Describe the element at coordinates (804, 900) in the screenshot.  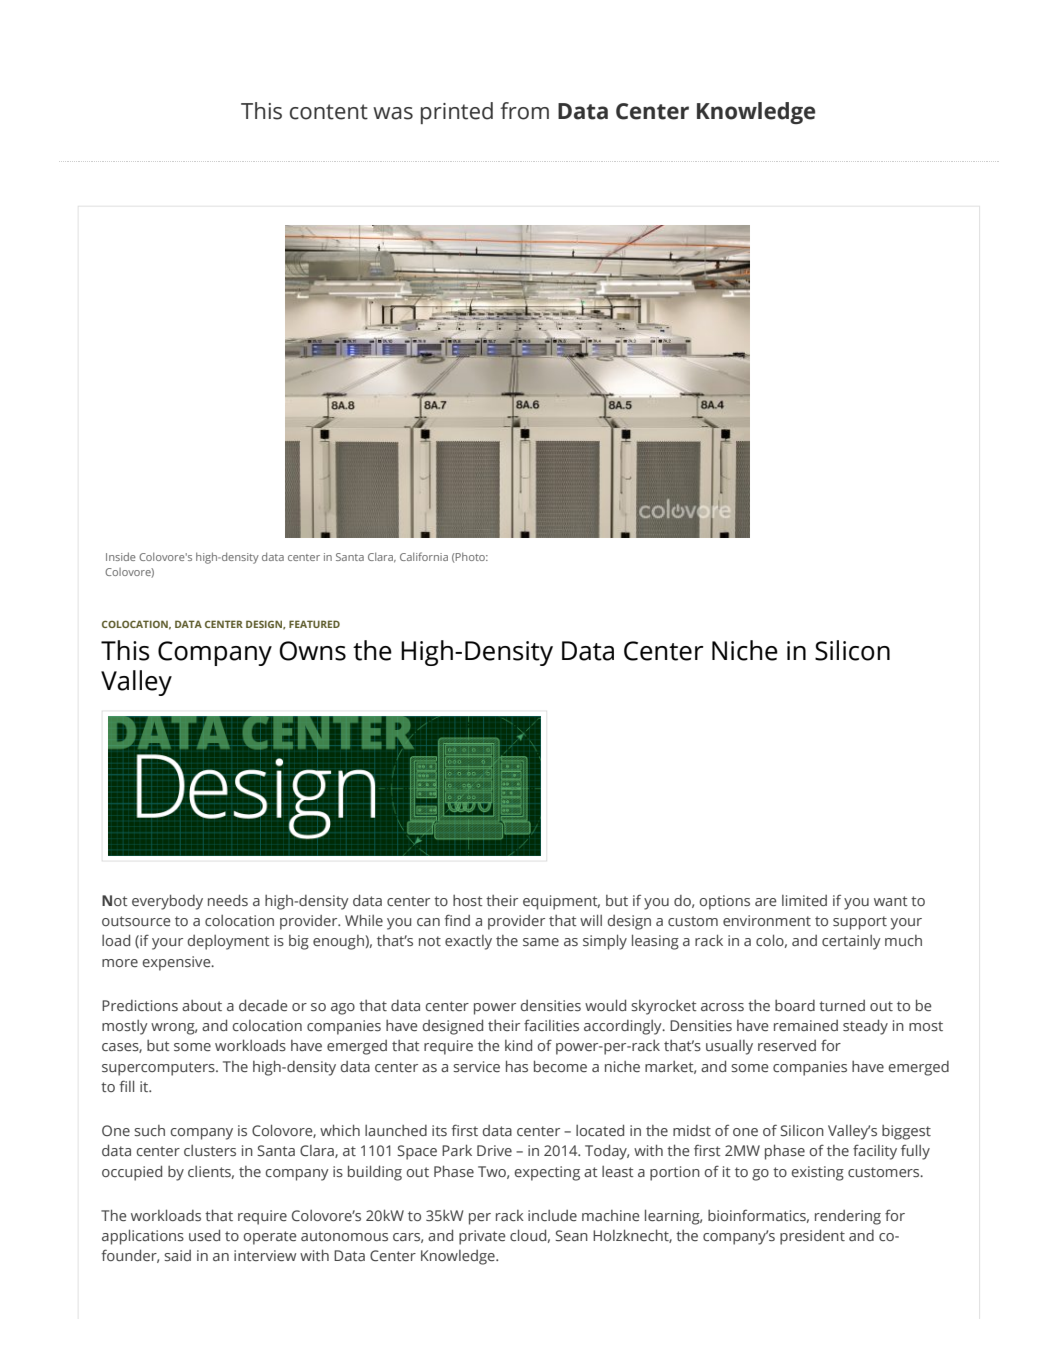
I see `limited` at that location.
